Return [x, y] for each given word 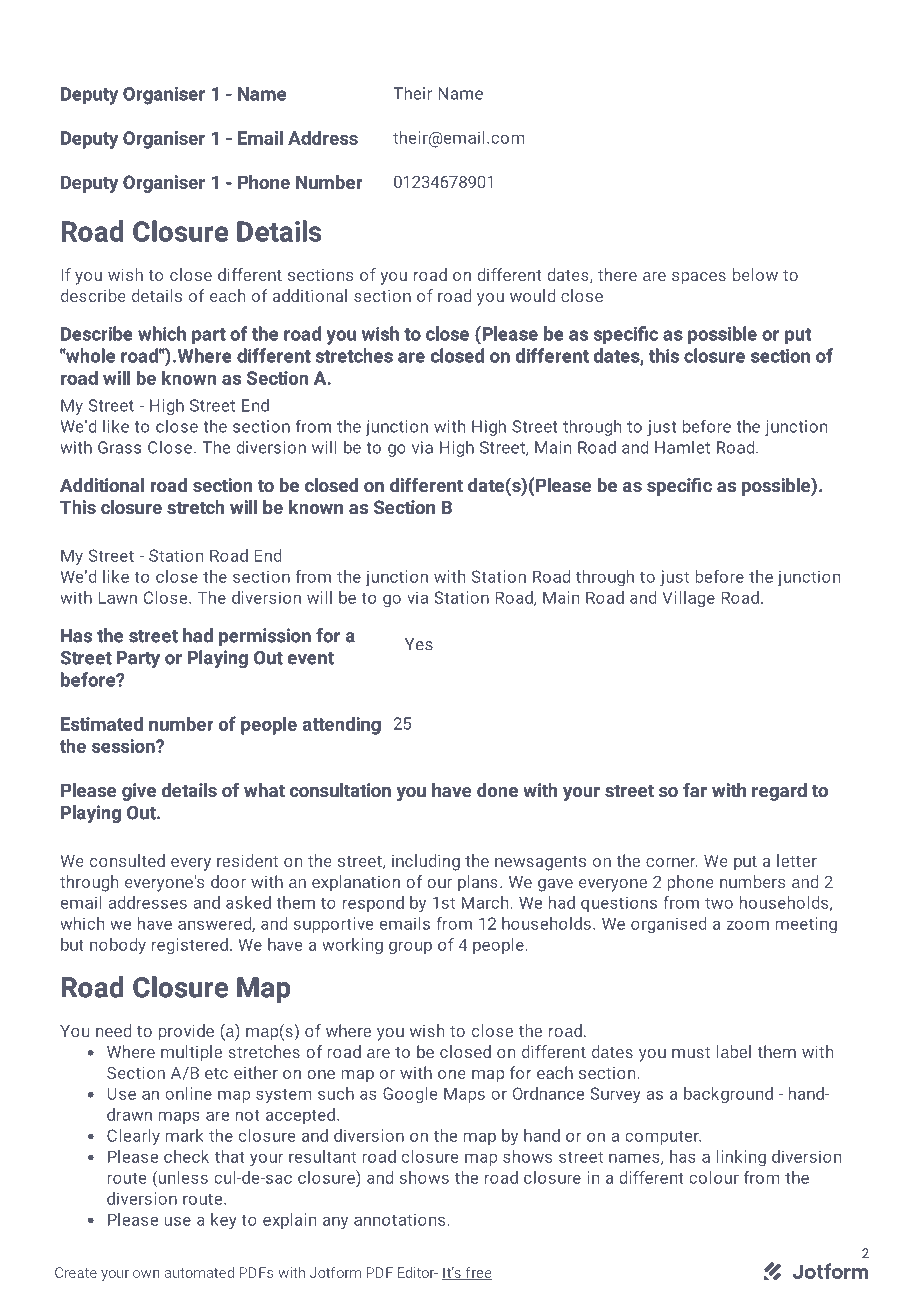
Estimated [102, 723]
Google [410, 1095]
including [426, 862]
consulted [127, 860]
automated [199, 1272]
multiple [191, 1053]
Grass [119, 447]
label [734, 1051]
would [532, 295]
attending [342, 725]
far [695, 790]
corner [672, 862]
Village [688, 599]
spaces [699, 278]
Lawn [117, 597]
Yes [419, 644]
